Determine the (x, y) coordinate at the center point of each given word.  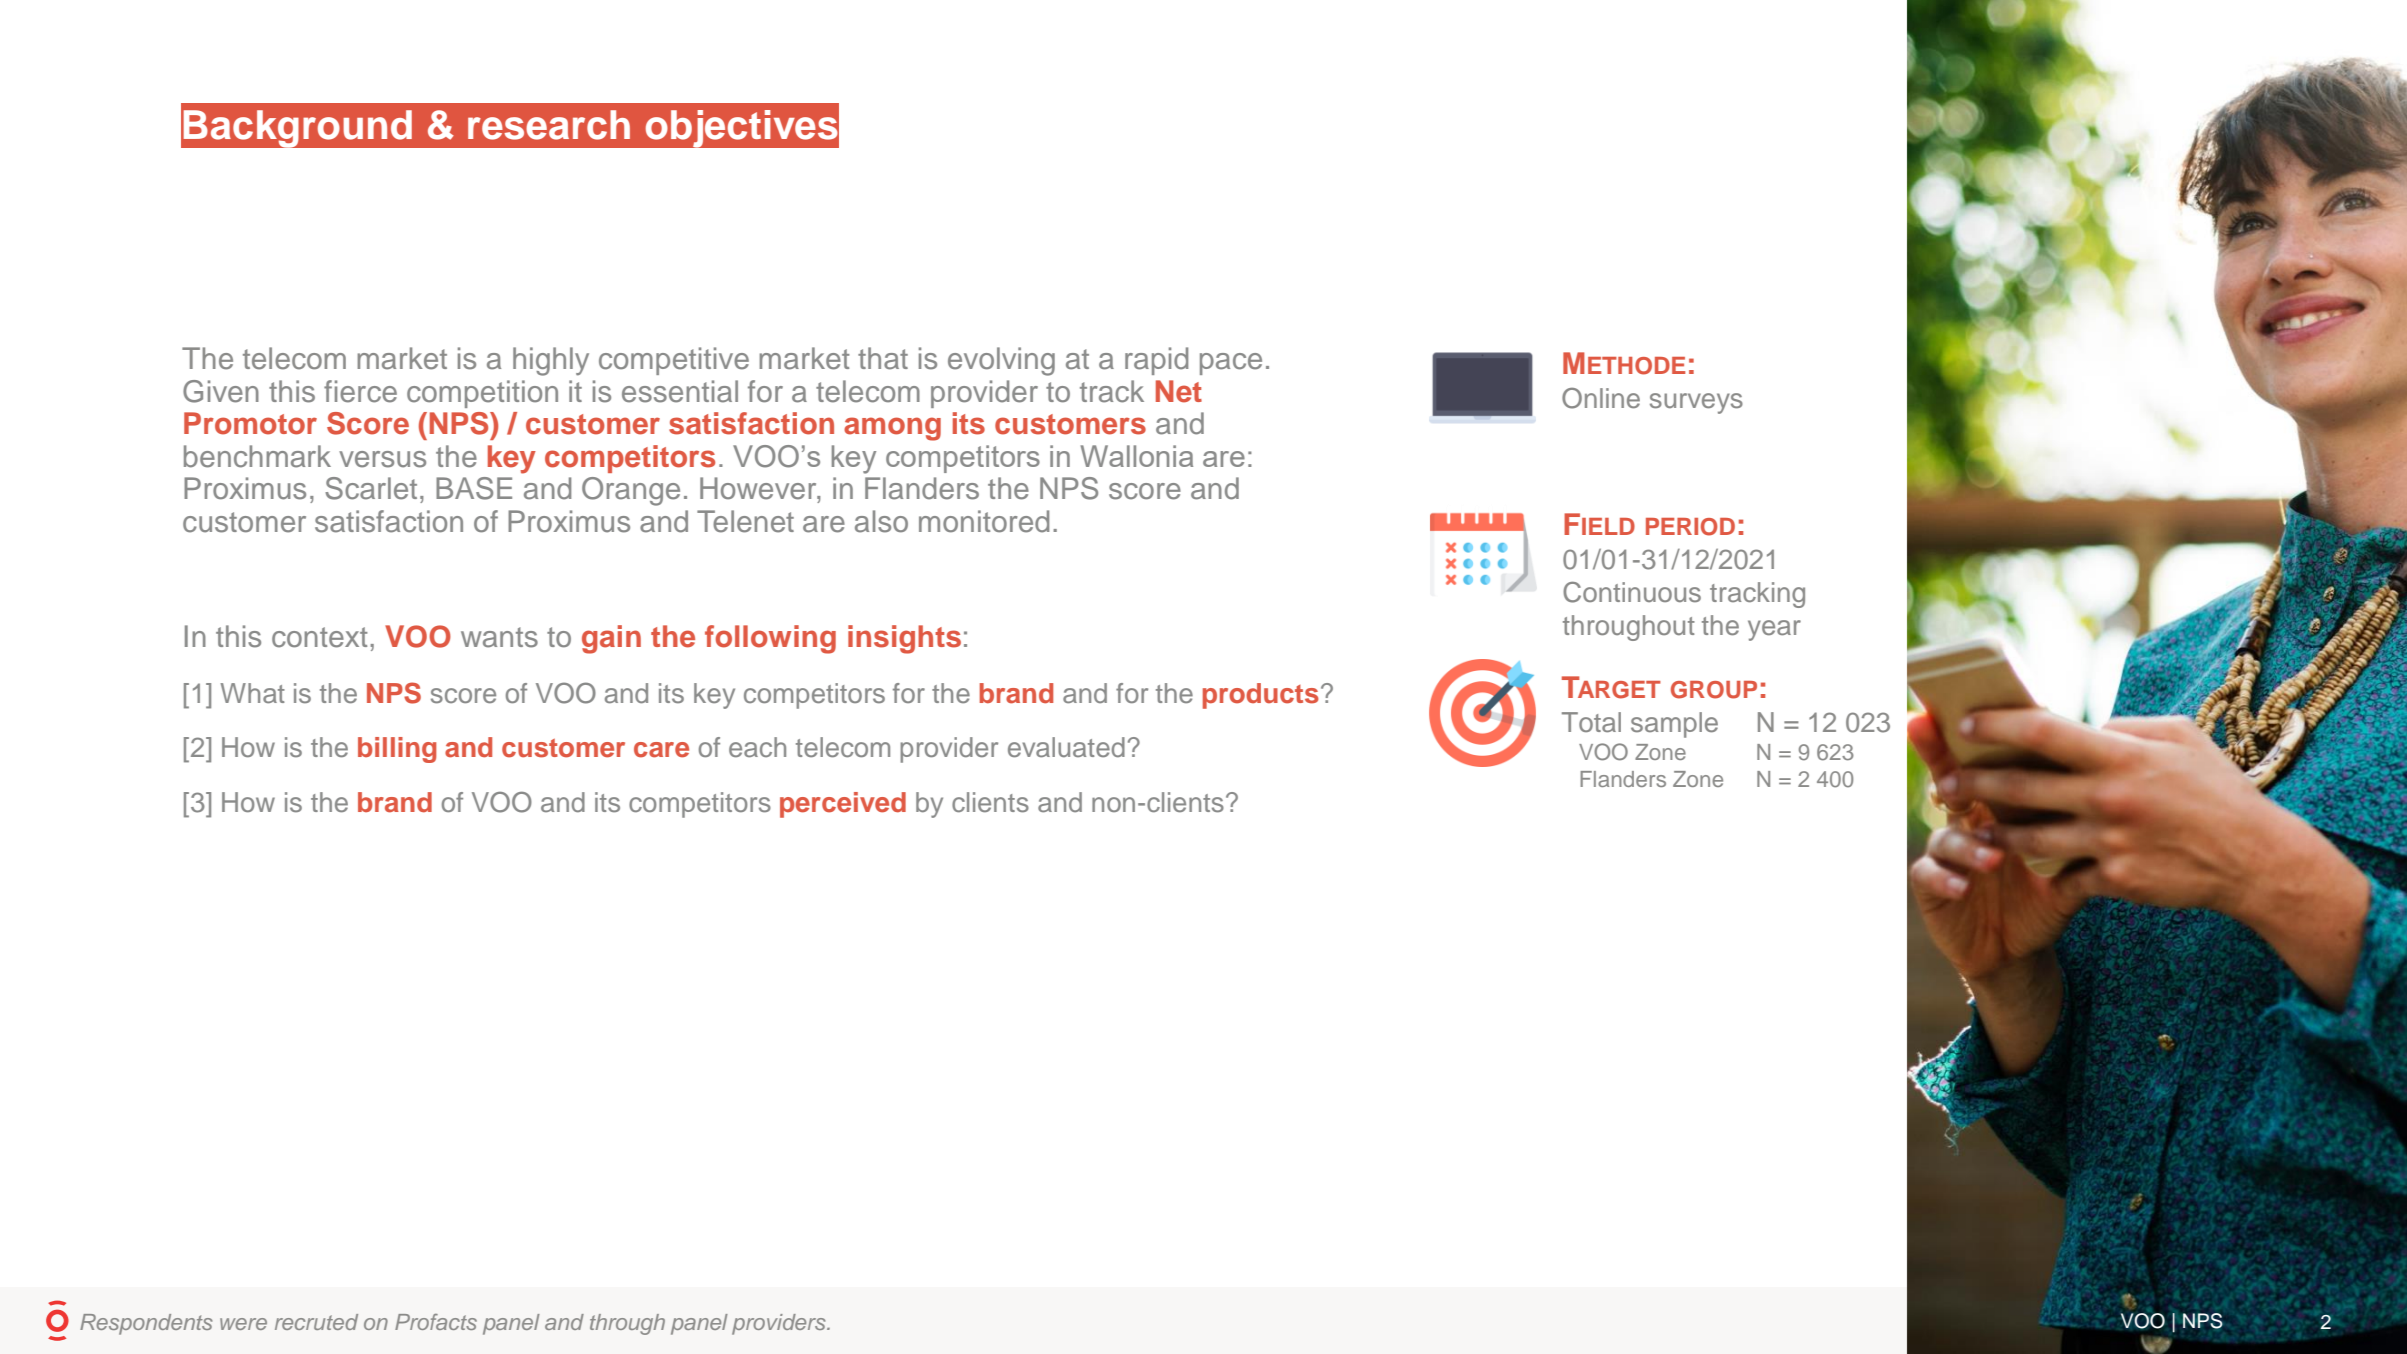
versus (382, 459)
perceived (843, 805)
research (549, 125)
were (243, 1324)
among (892, 429)
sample (1674, 725)
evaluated (1066, 747)
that (883, 358)
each (757, 747)
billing (397, 750)
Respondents (146, 1324)
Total (1591, 722)
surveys (1696, 403)
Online (1601, 398)
